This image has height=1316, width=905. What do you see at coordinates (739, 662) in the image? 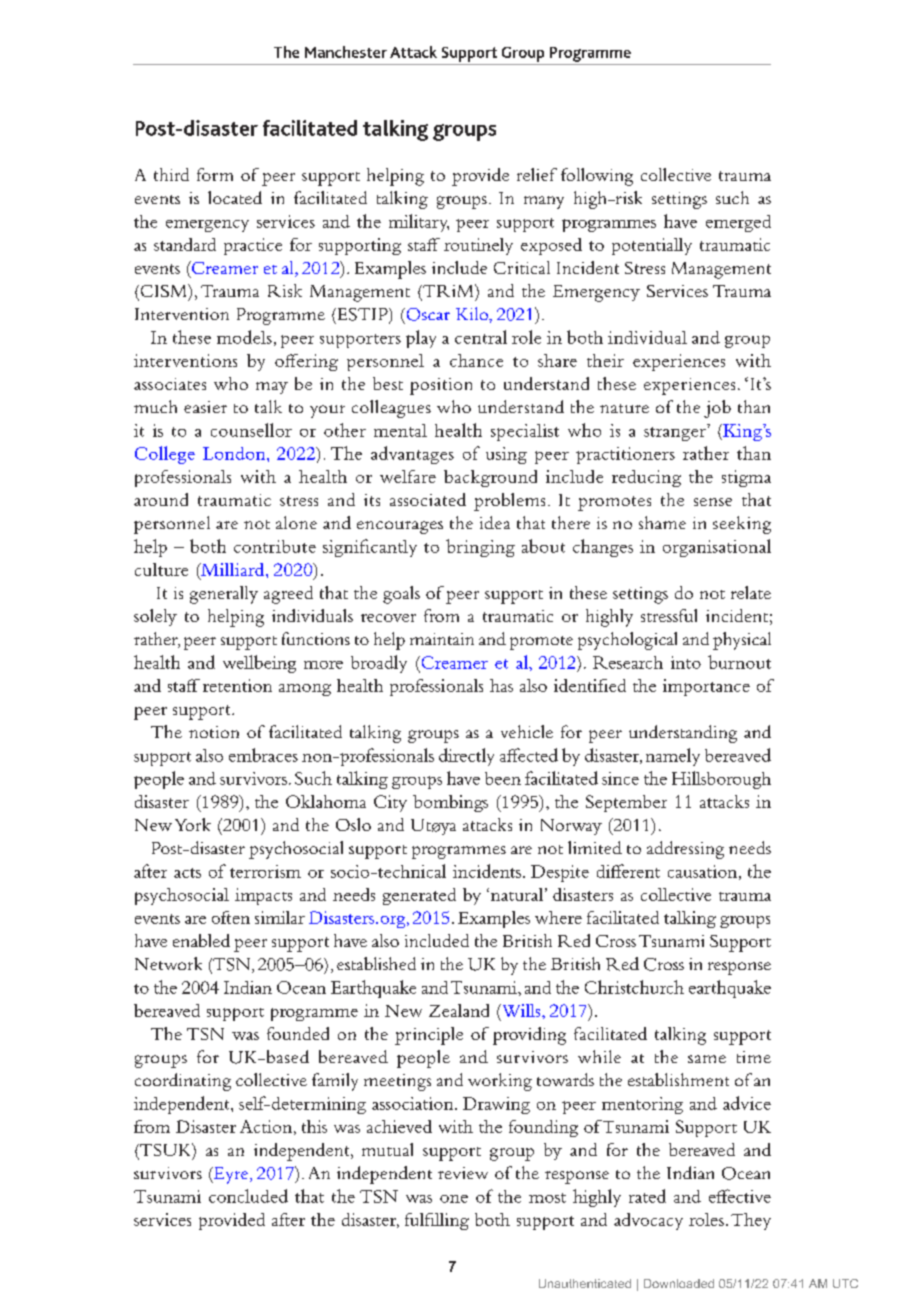
I see `burnout` at bounding box center [739, 662].
